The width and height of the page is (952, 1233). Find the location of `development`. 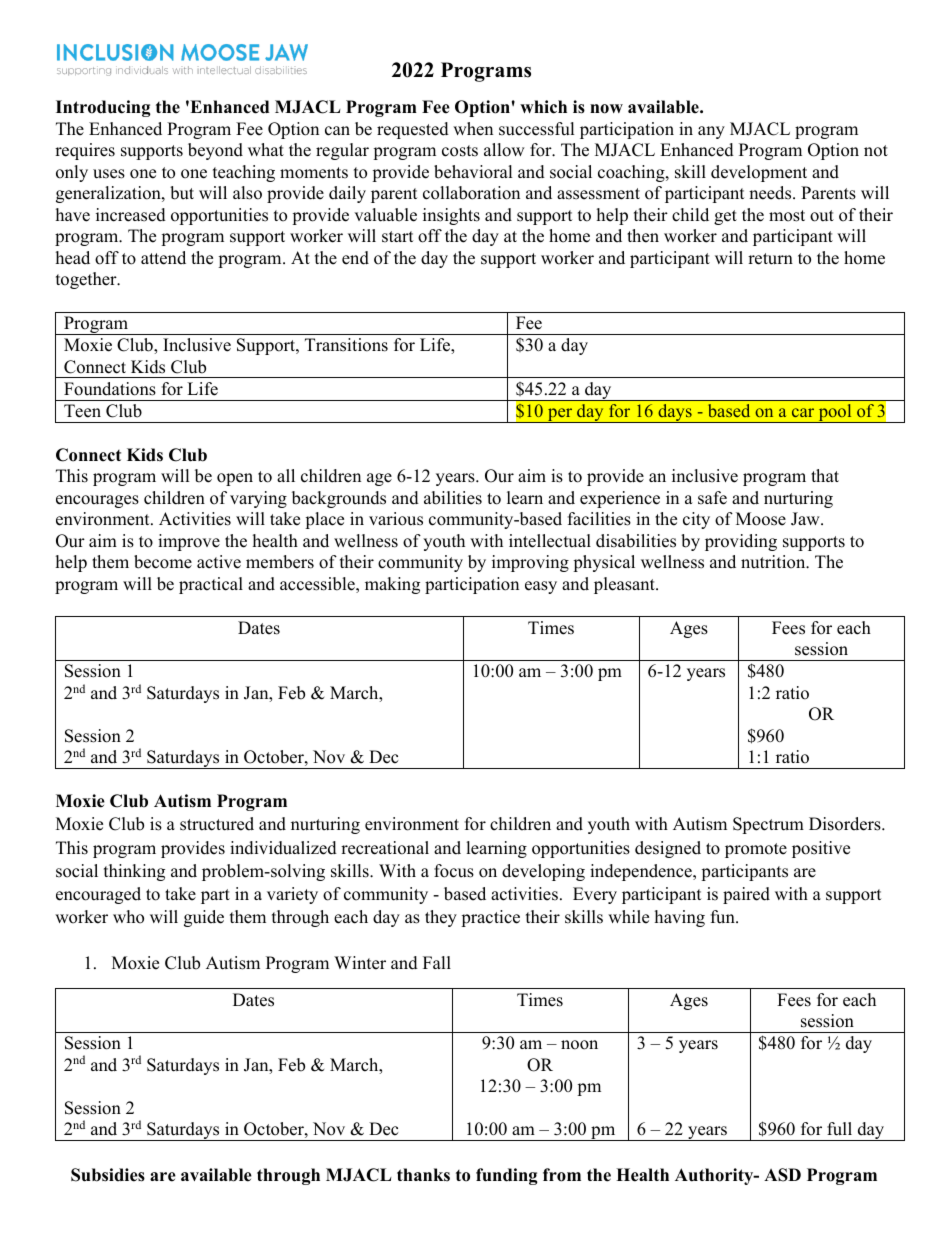

development is located at coordinates (759, 173).
